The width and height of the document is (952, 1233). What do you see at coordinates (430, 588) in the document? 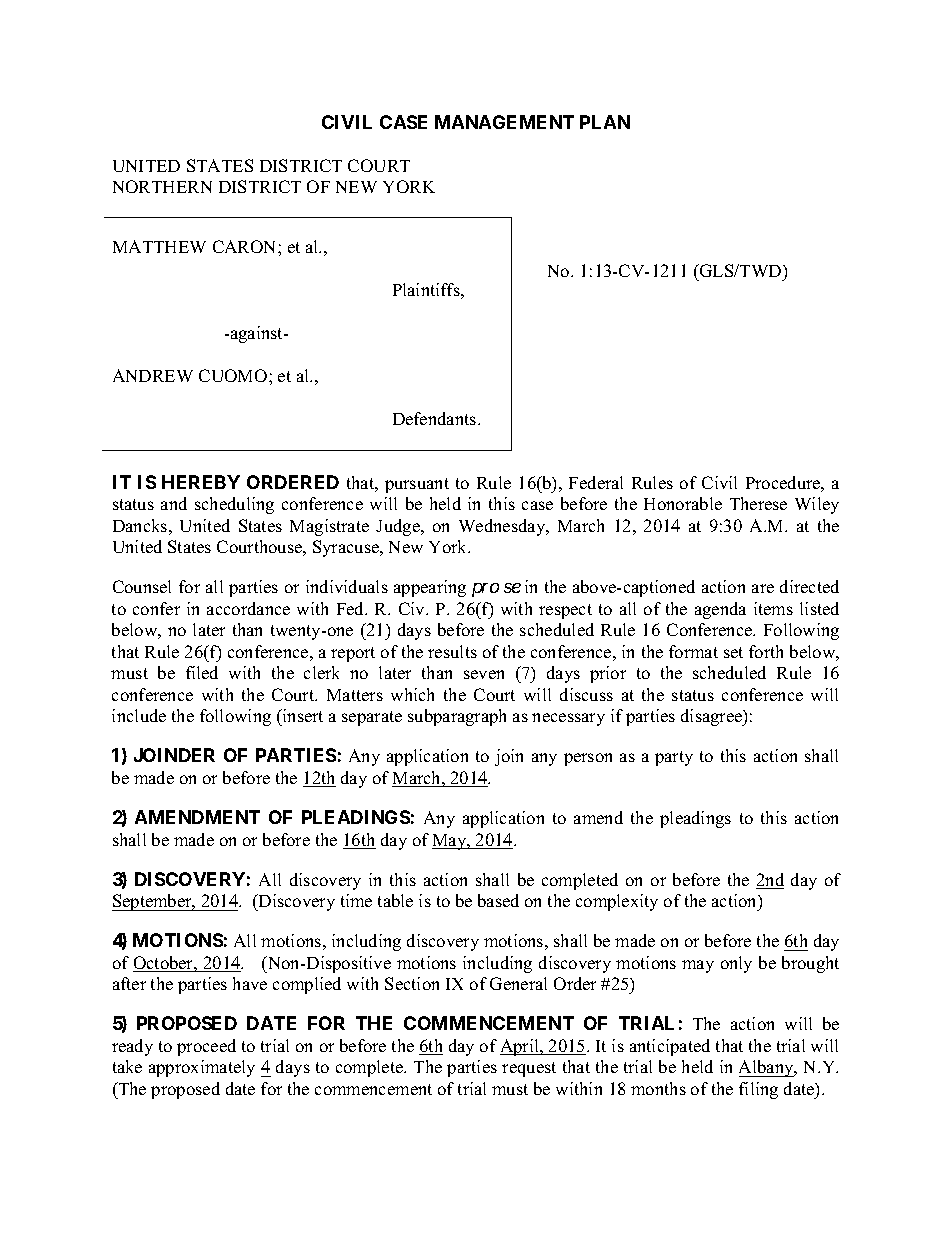
I see `appearing` at bounding box center [430, 588].
